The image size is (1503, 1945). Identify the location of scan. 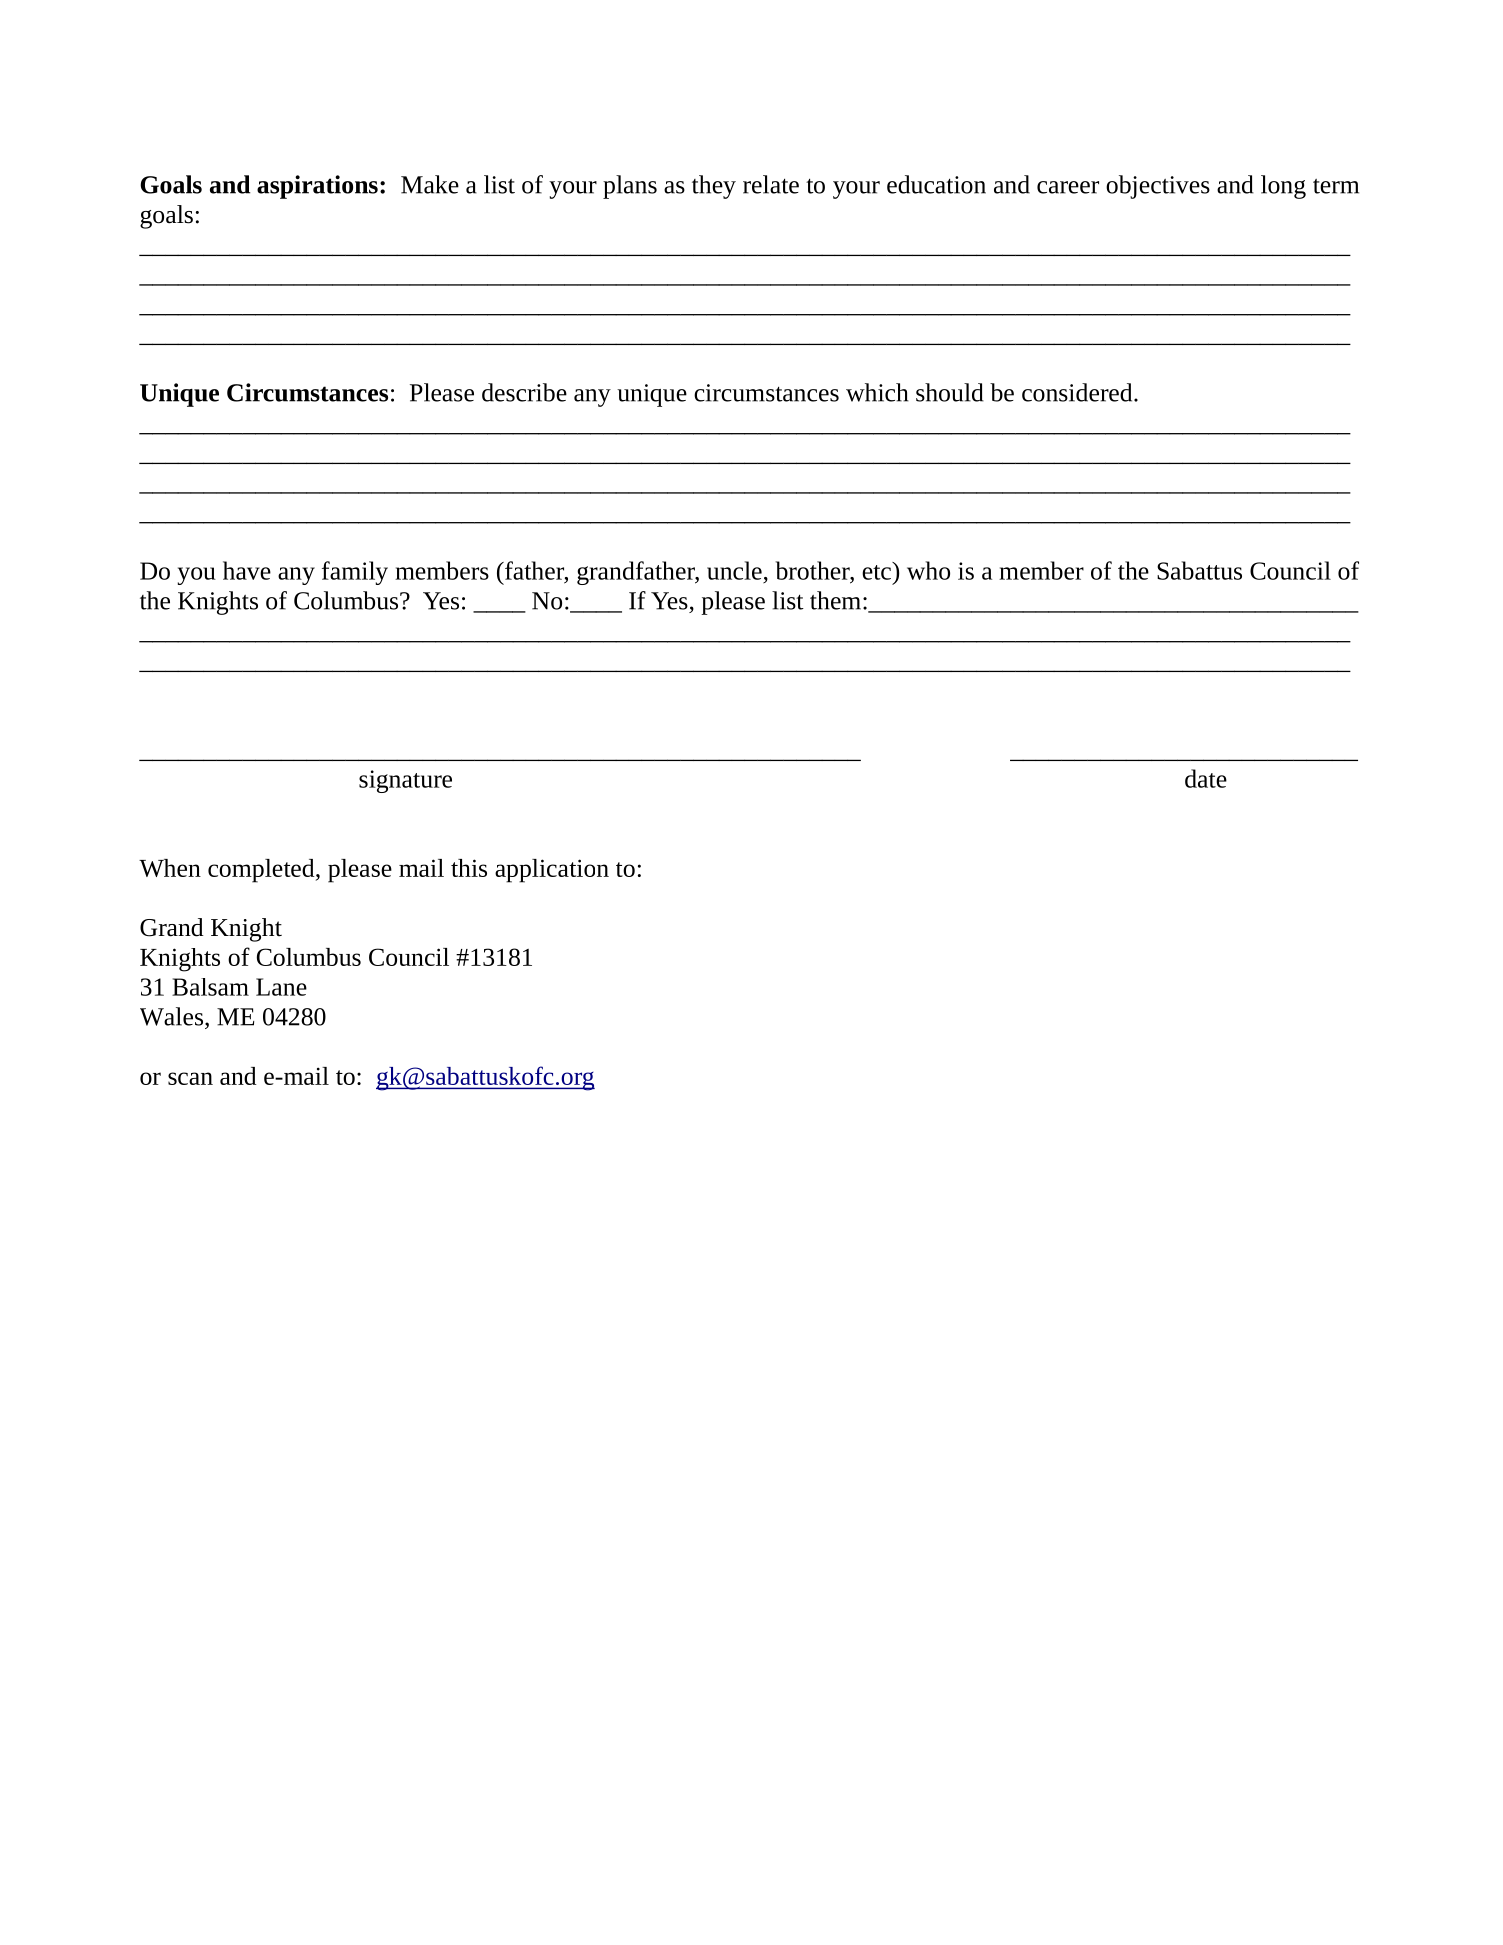
(190, 1078).
